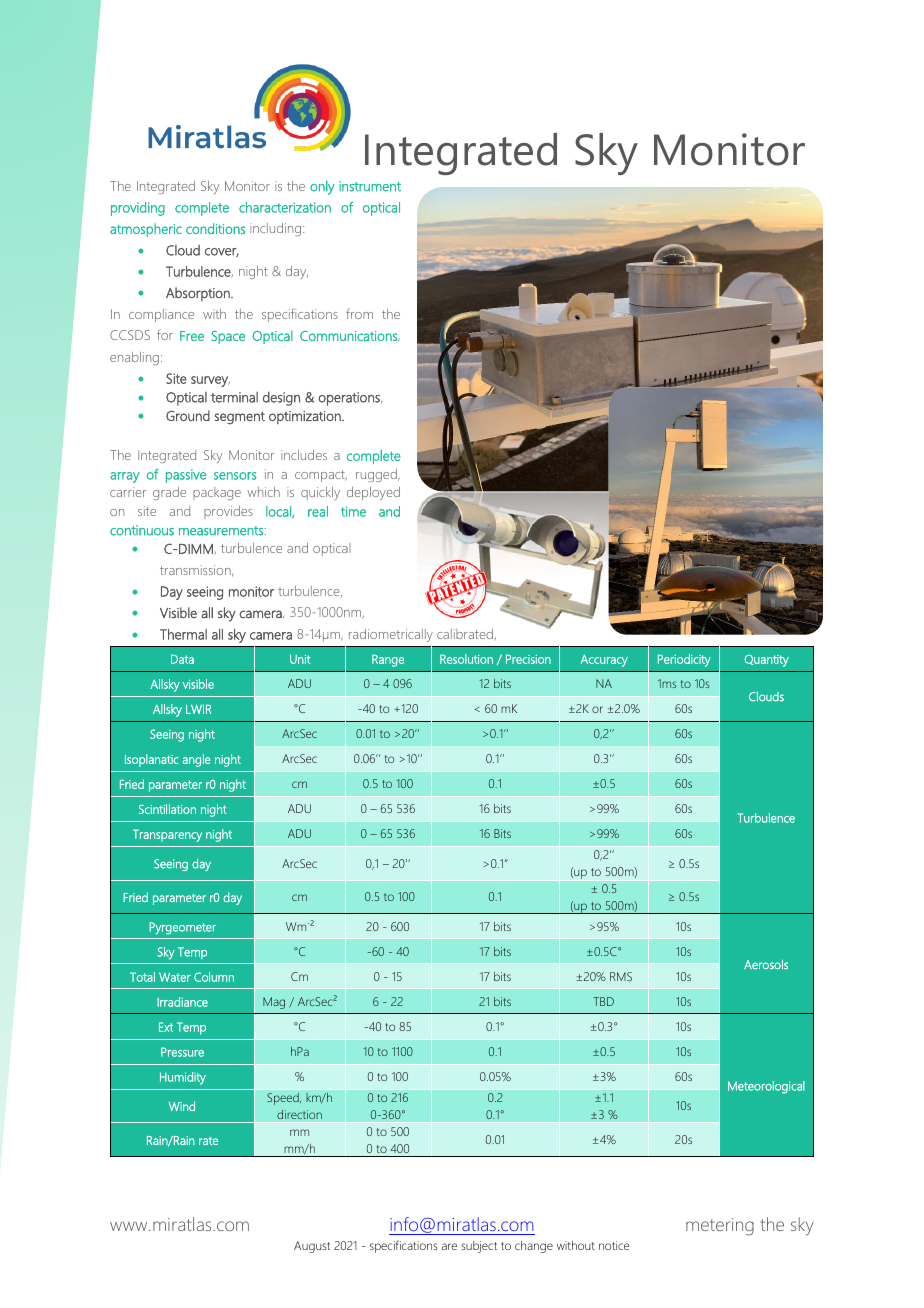 This screenshot has height=1308, width=924. What do you see at coordinates (215, 228) in the screenshot?
I see `conditions` at bounding box center [215, 228].
